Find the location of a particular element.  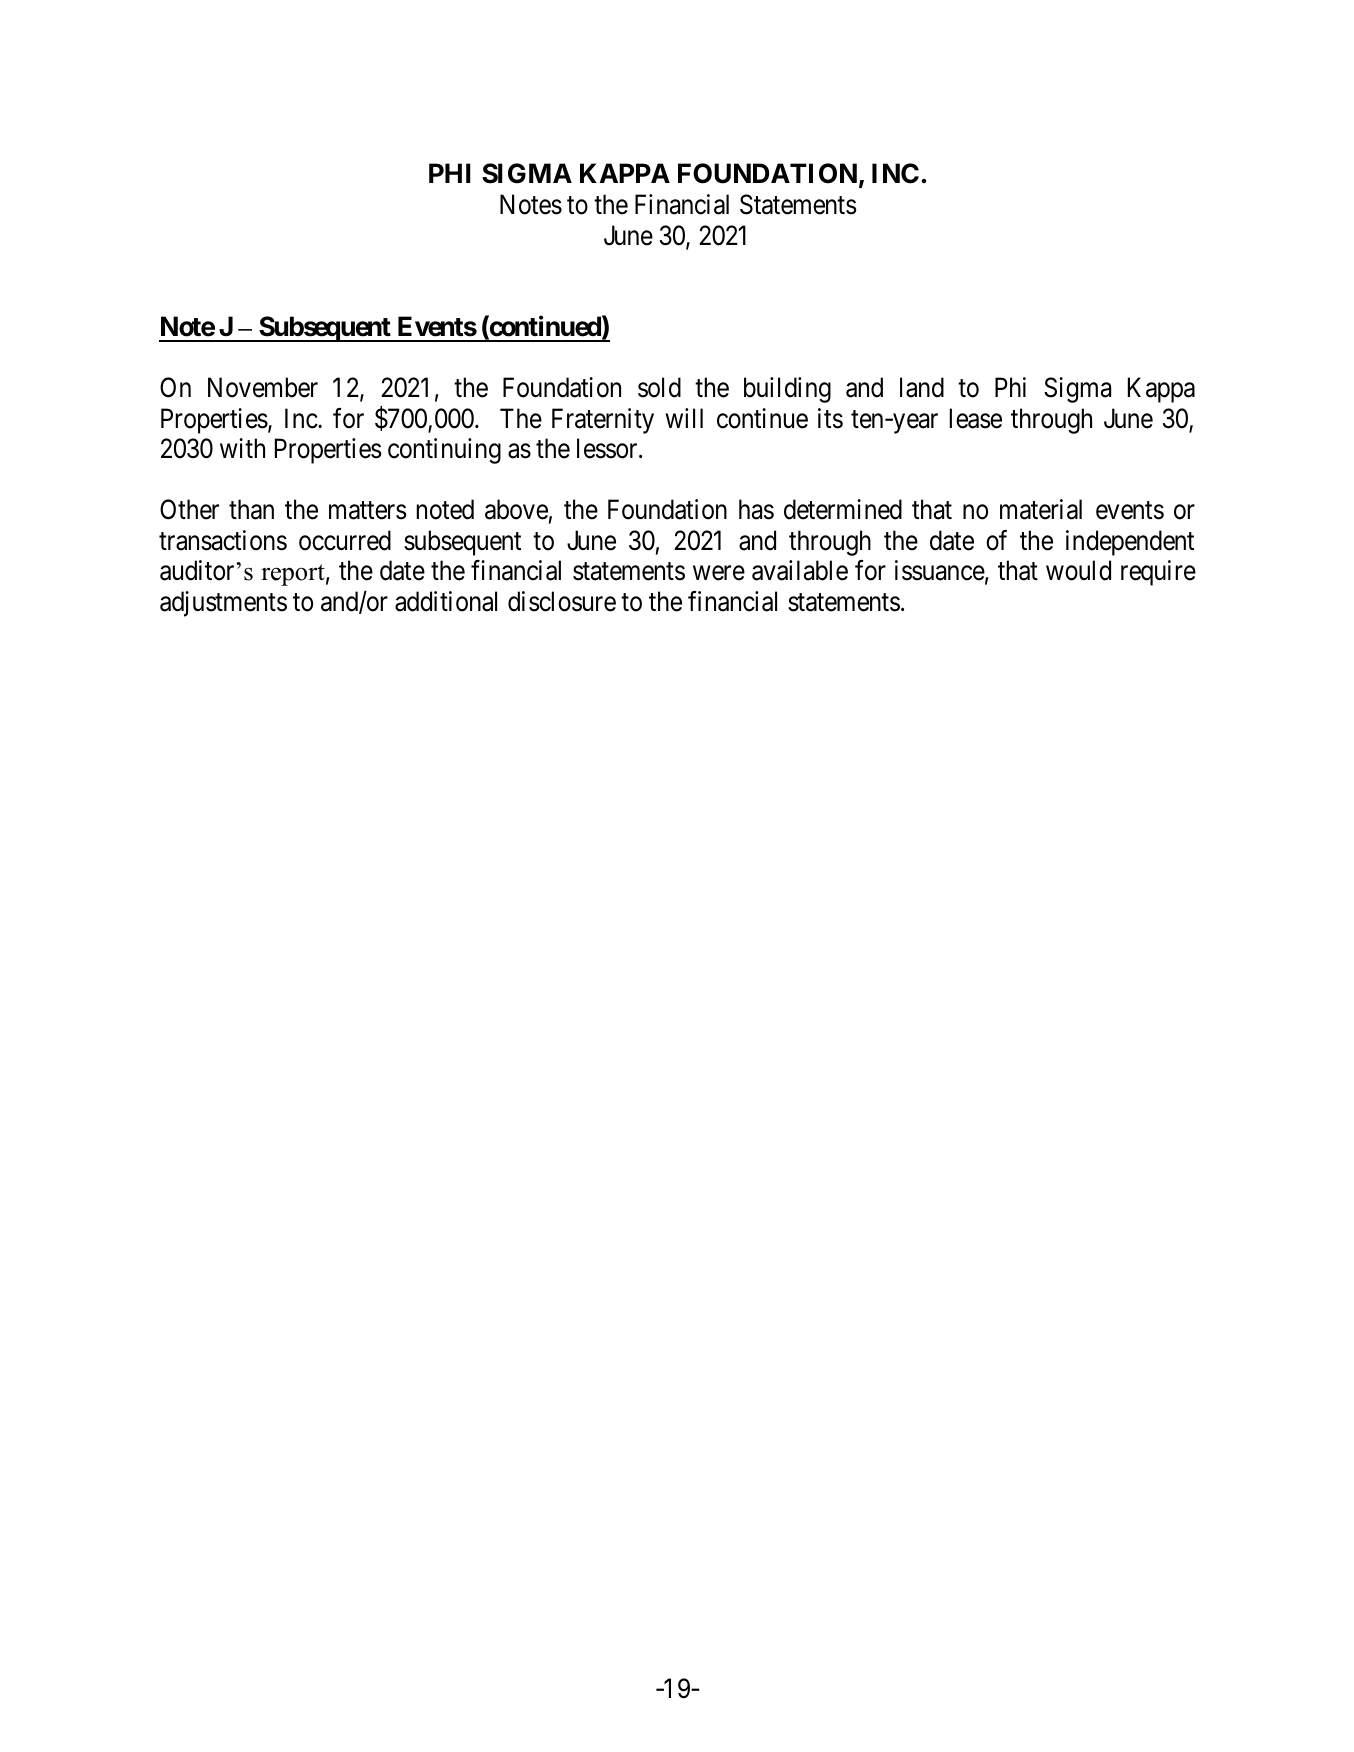

lease is located at coordinates (976, 418).
